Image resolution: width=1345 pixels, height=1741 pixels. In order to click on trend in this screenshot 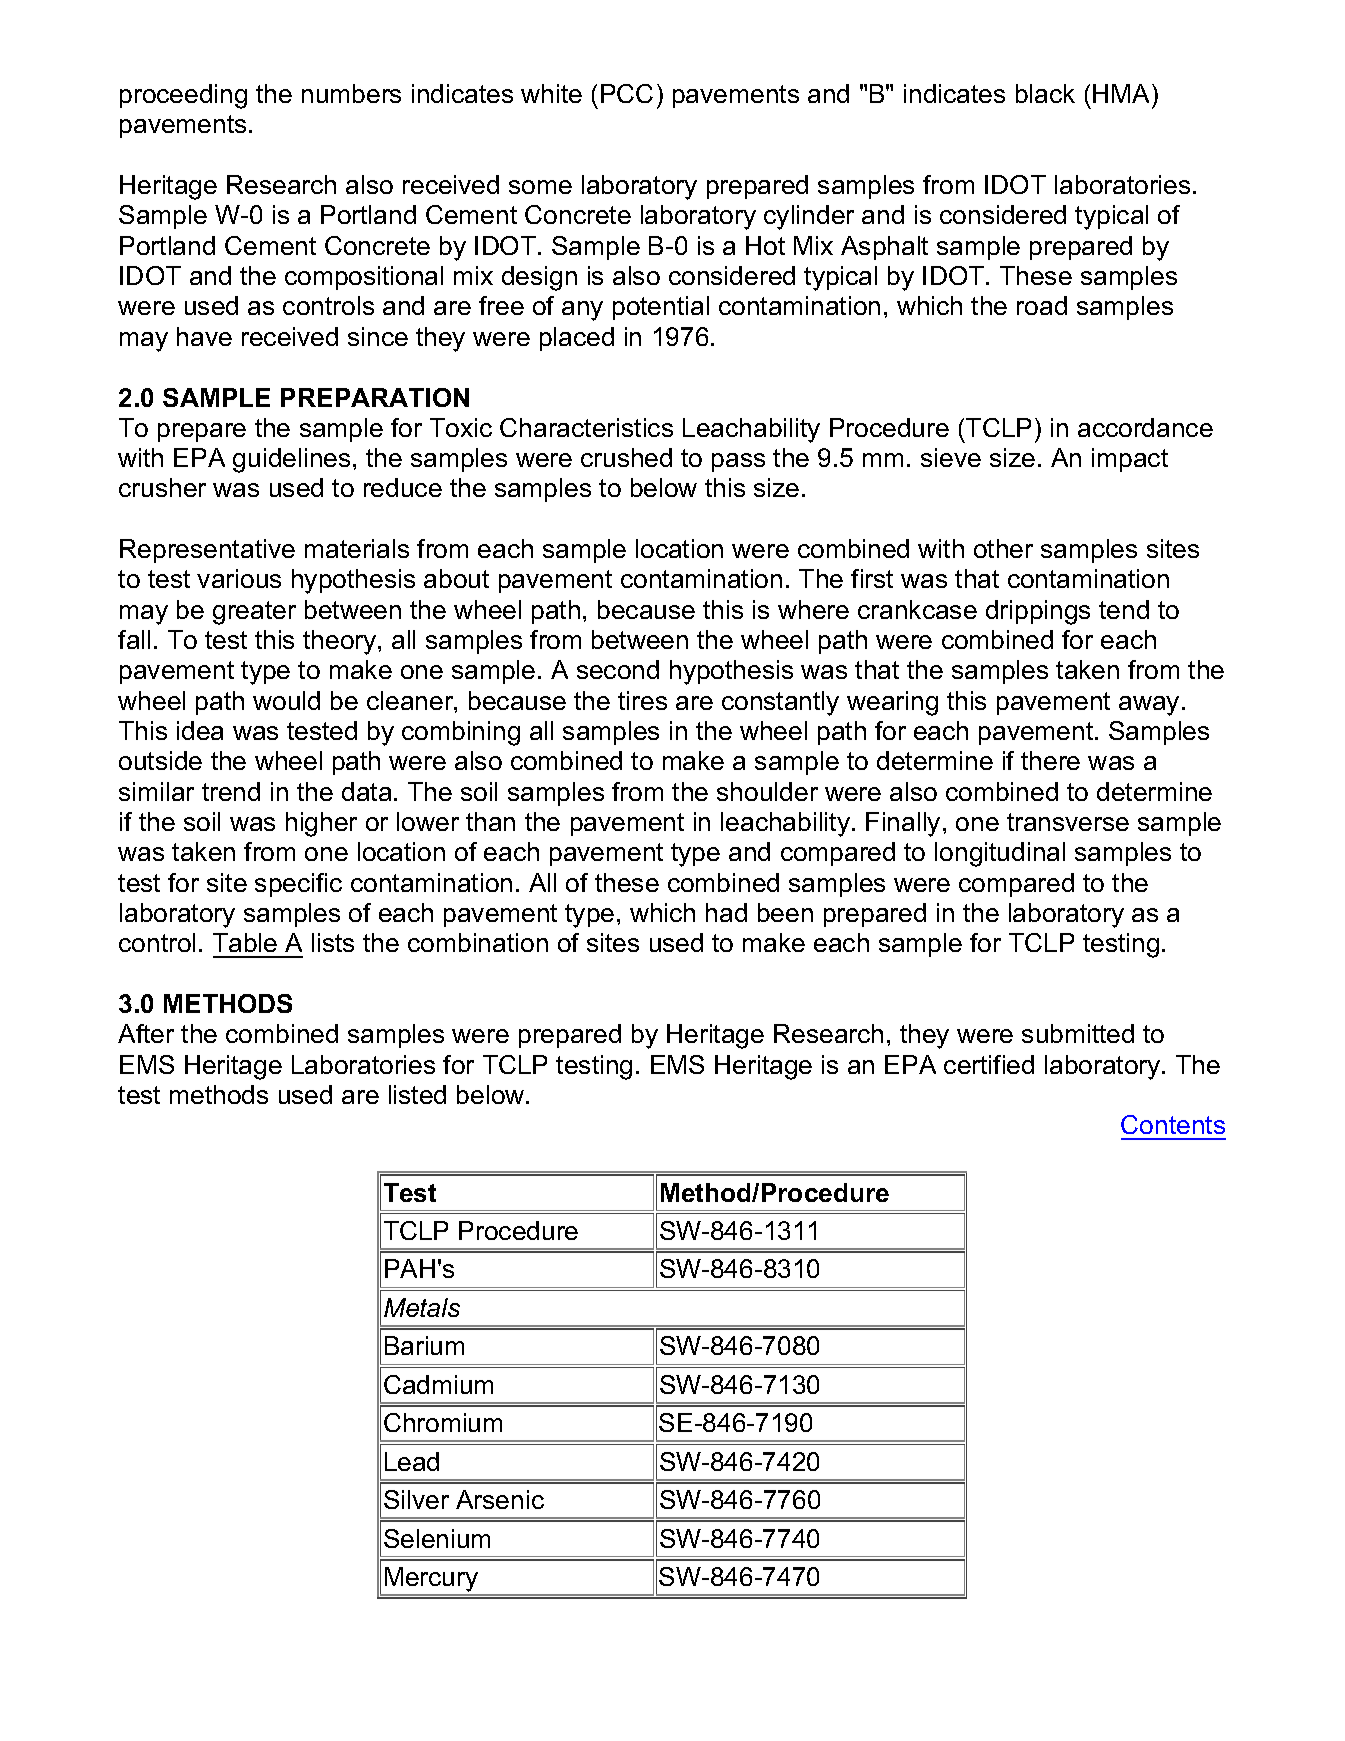, I will do `click(231, 791)`.
